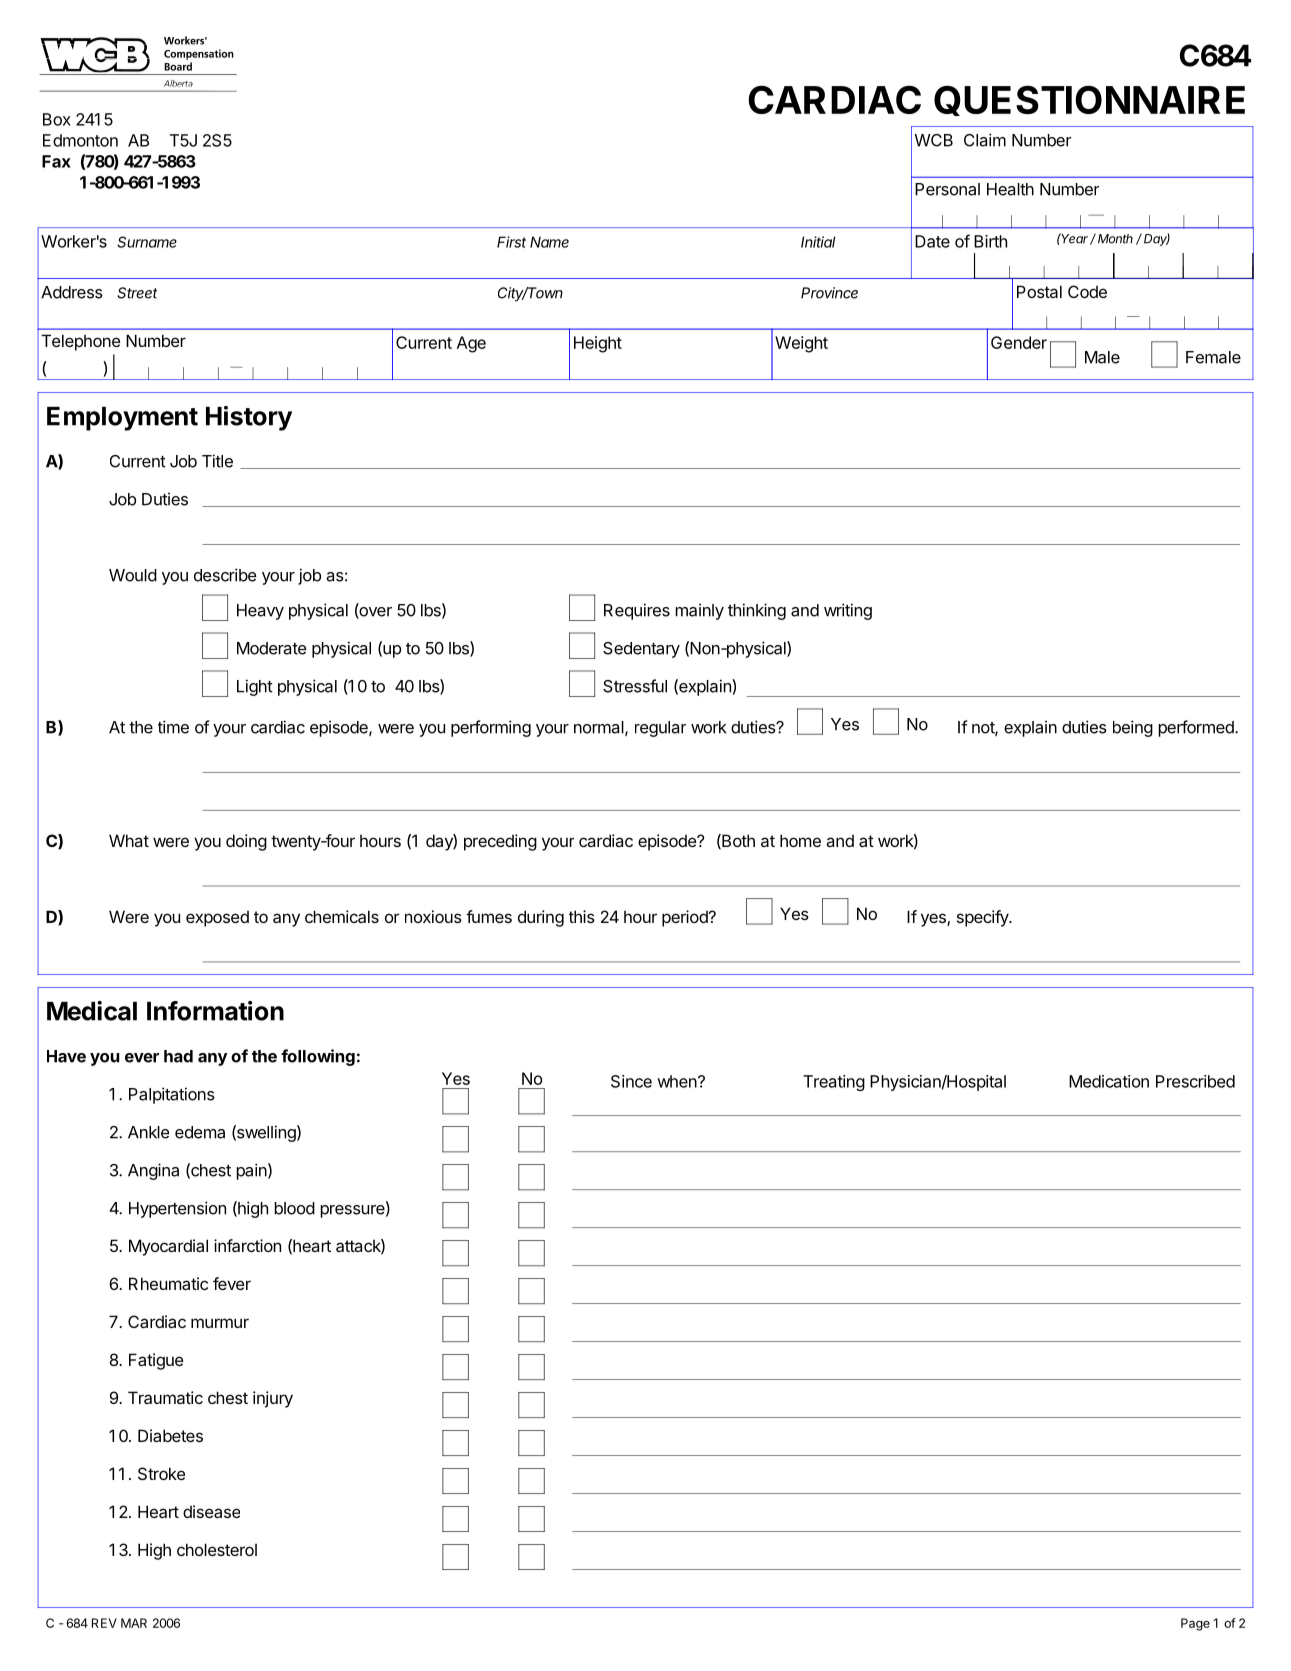 The height and width of the document is (1671, 1291). I want to click on QUESTIONNAIRE, so click(1089, 100).
